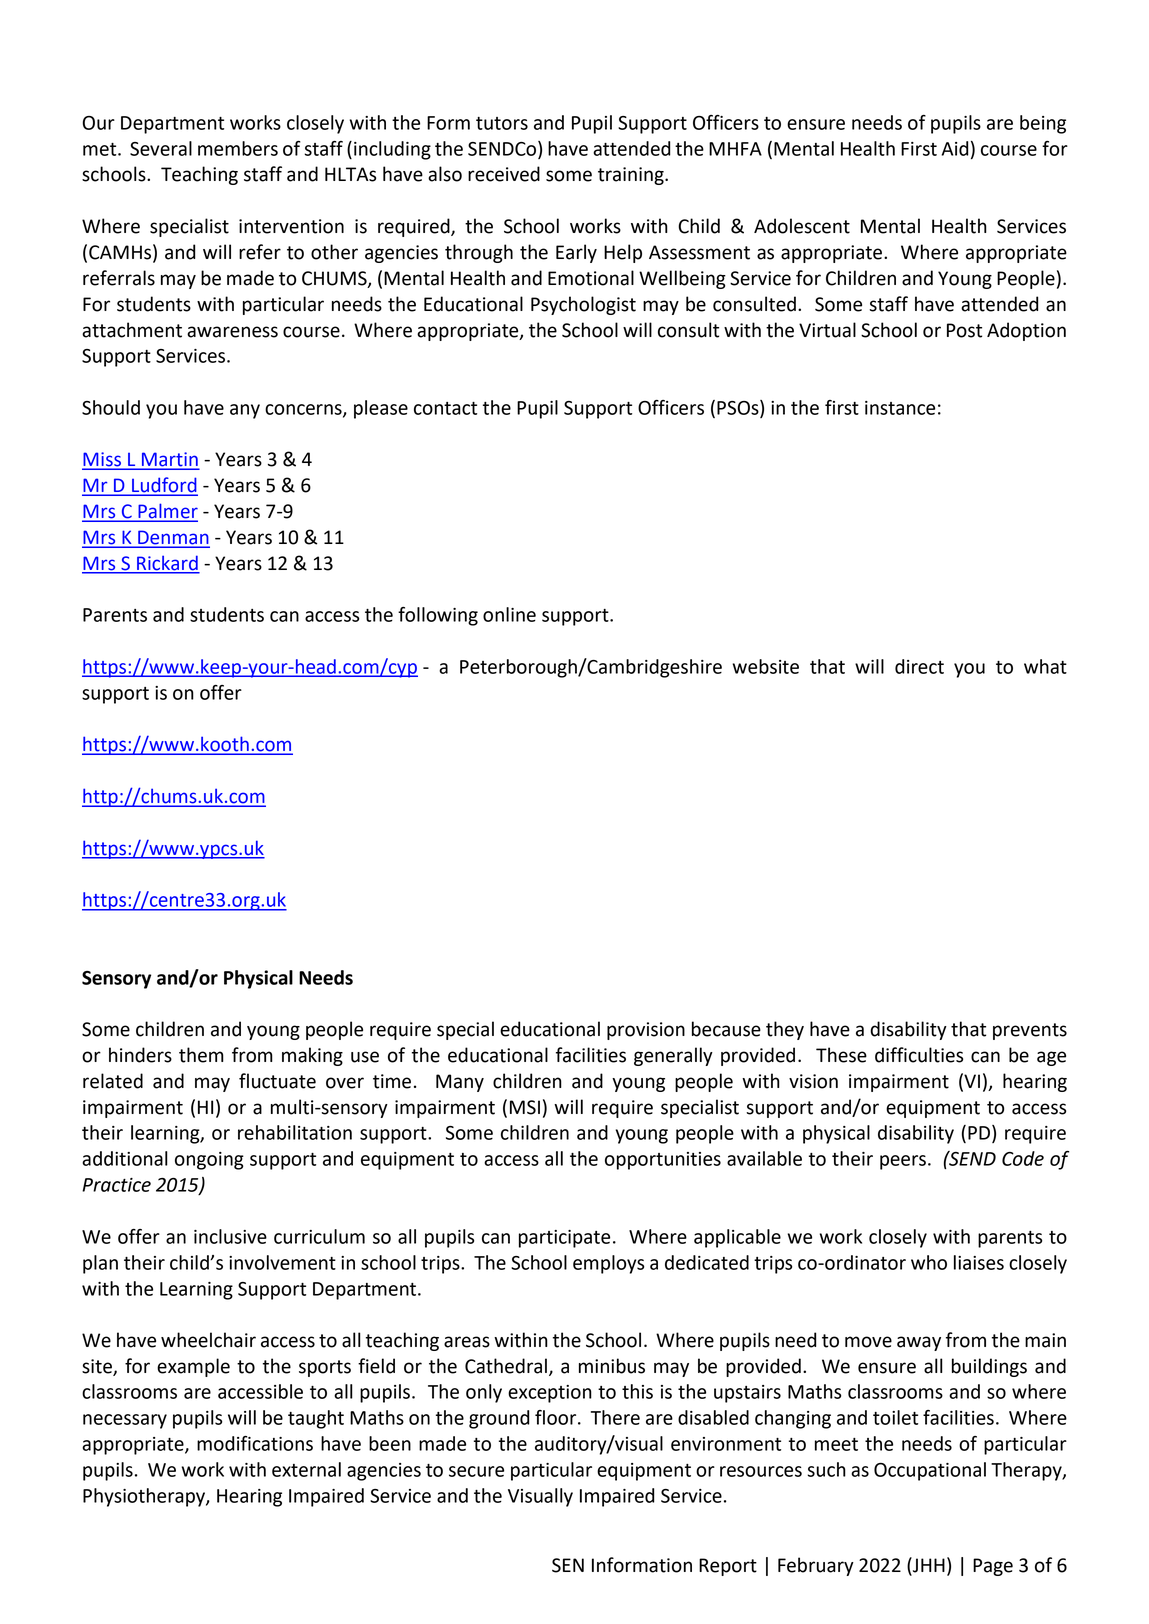 Image resolution: width=1149 pixels, height=1624 pixels. I want to click on because, so click(726, 1029).
